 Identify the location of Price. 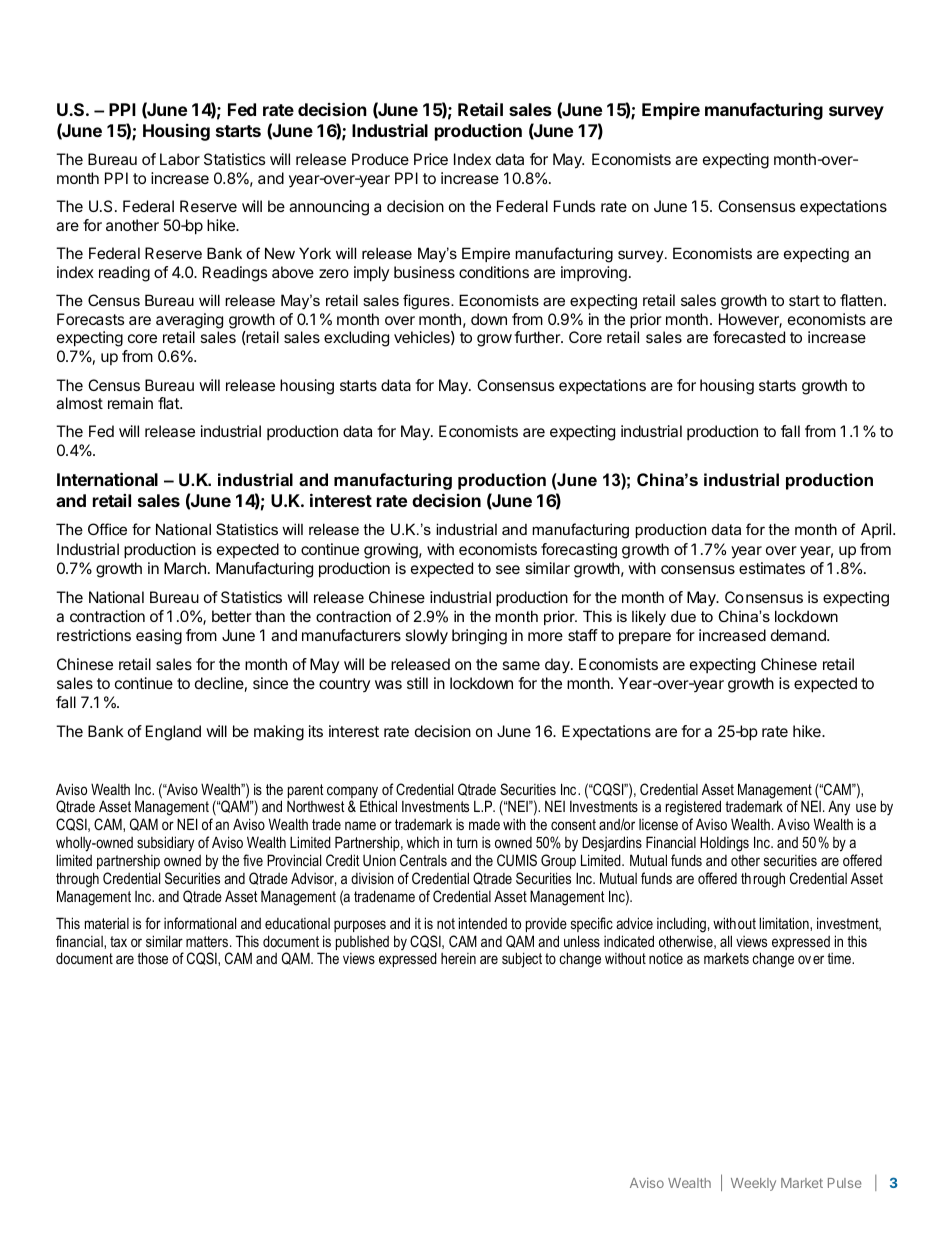
(431, 159).
